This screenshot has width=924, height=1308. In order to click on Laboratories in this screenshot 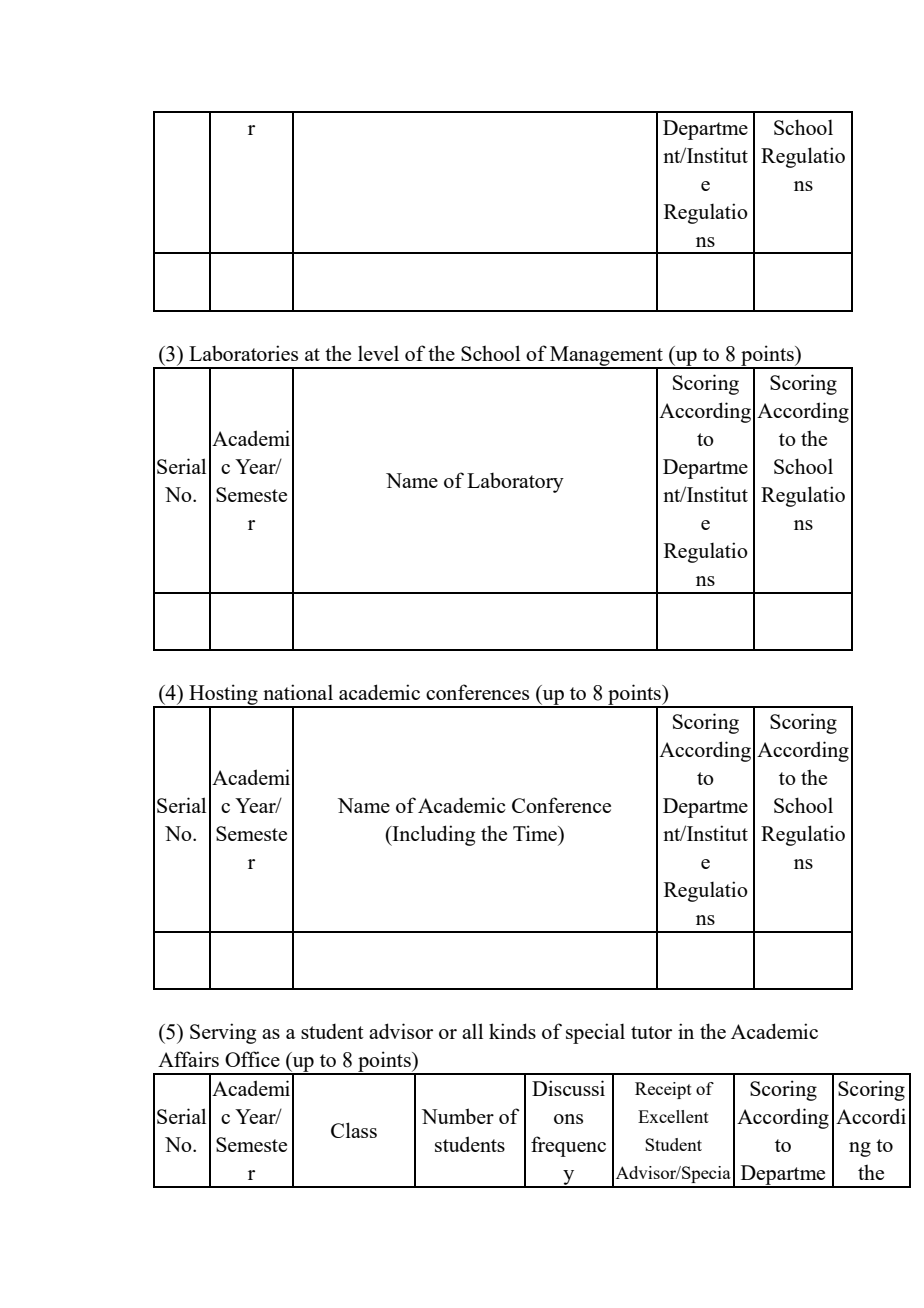, I will do `click(243, 353)`.
